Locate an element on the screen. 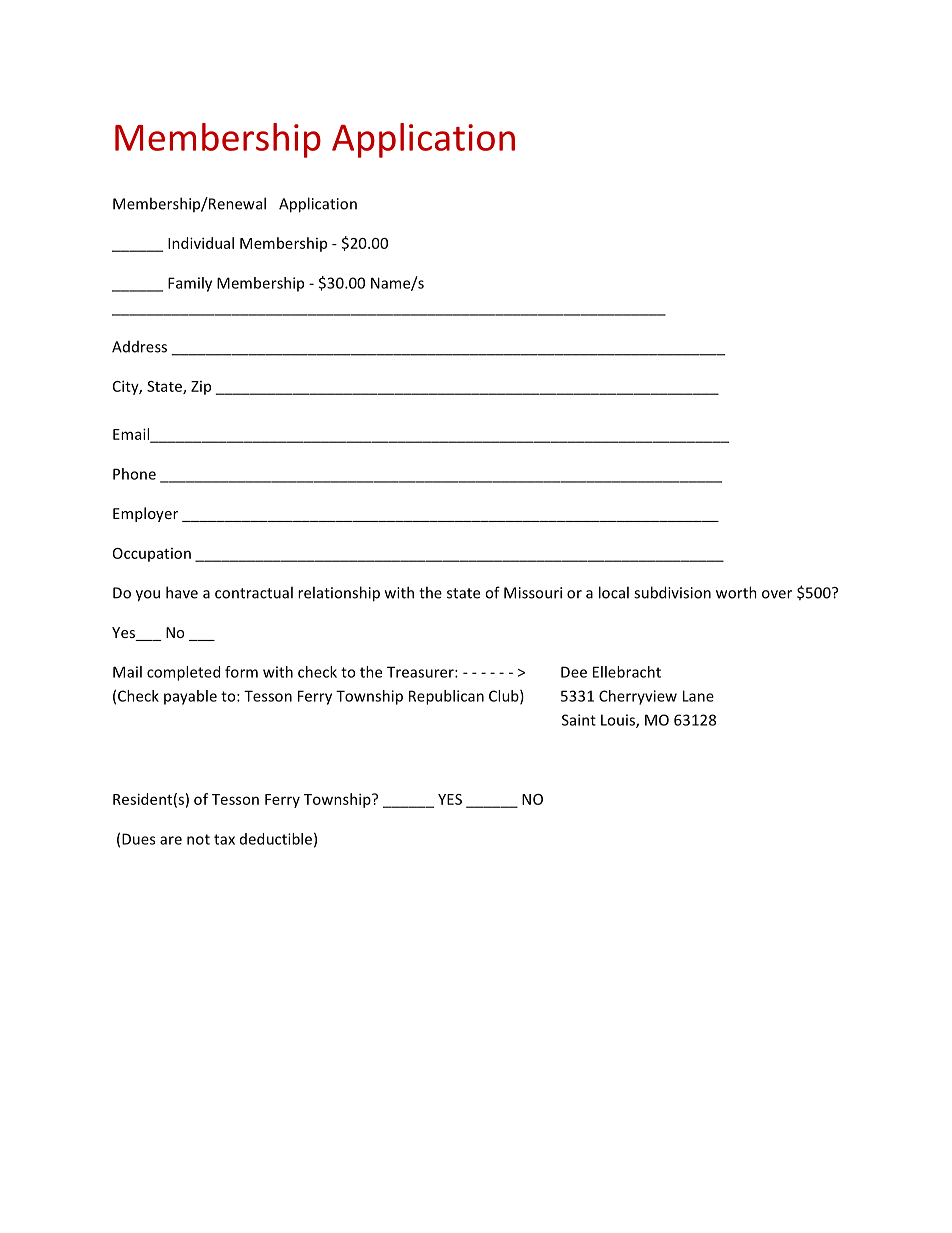  Family is located at coordinates (190, 284).
